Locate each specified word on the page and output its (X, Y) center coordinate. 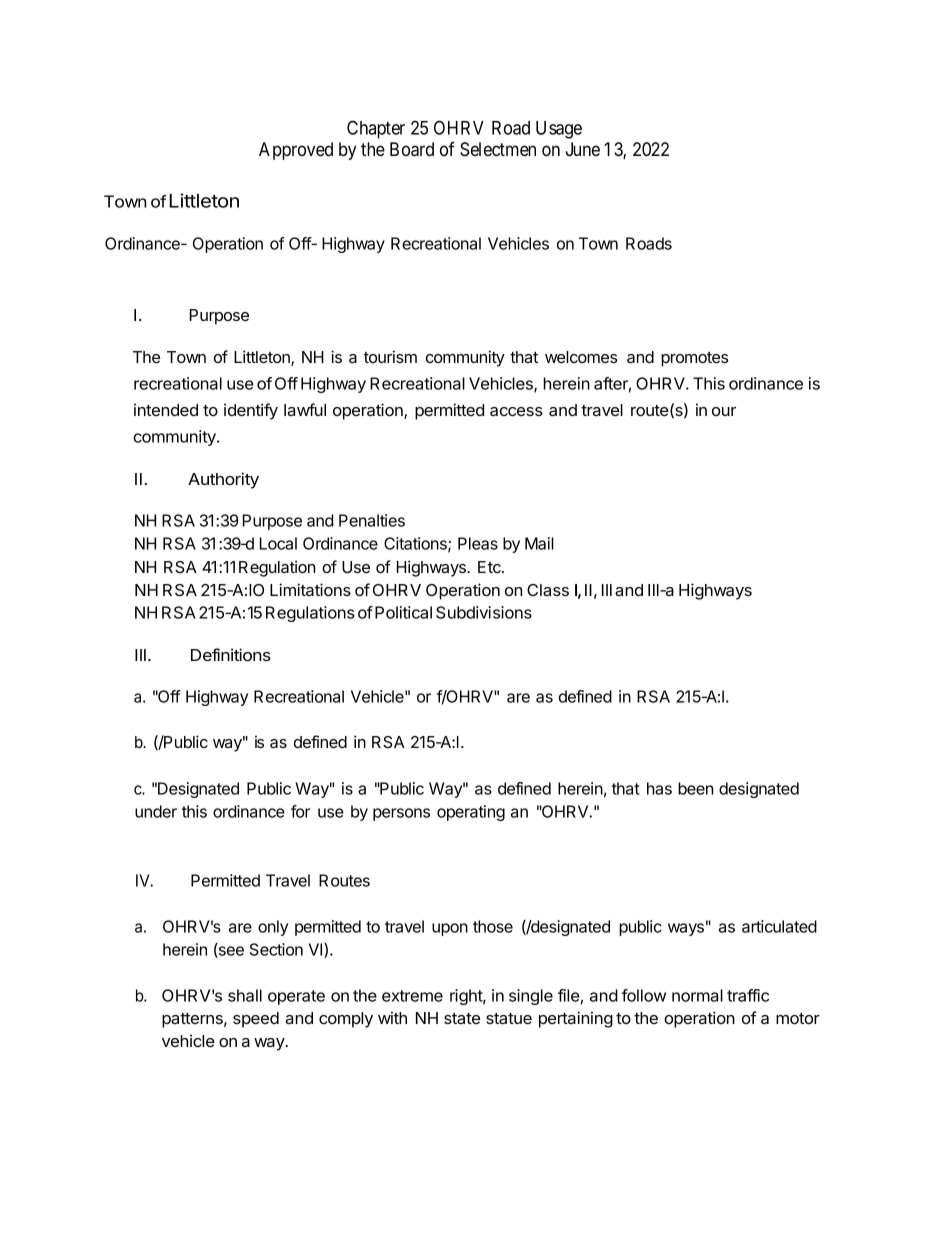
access (516, 411)
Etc (490, 567)
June (583, 149)
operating (471, 813)
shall (245, 995)
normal (697, 995)
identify (251, 411)
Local (278, 543)
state (462, 1018)
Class (548, 590)
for (300, 811)
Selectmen (498, 149)
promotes (694, 359)
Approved (296, 151)
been (695, 788)
